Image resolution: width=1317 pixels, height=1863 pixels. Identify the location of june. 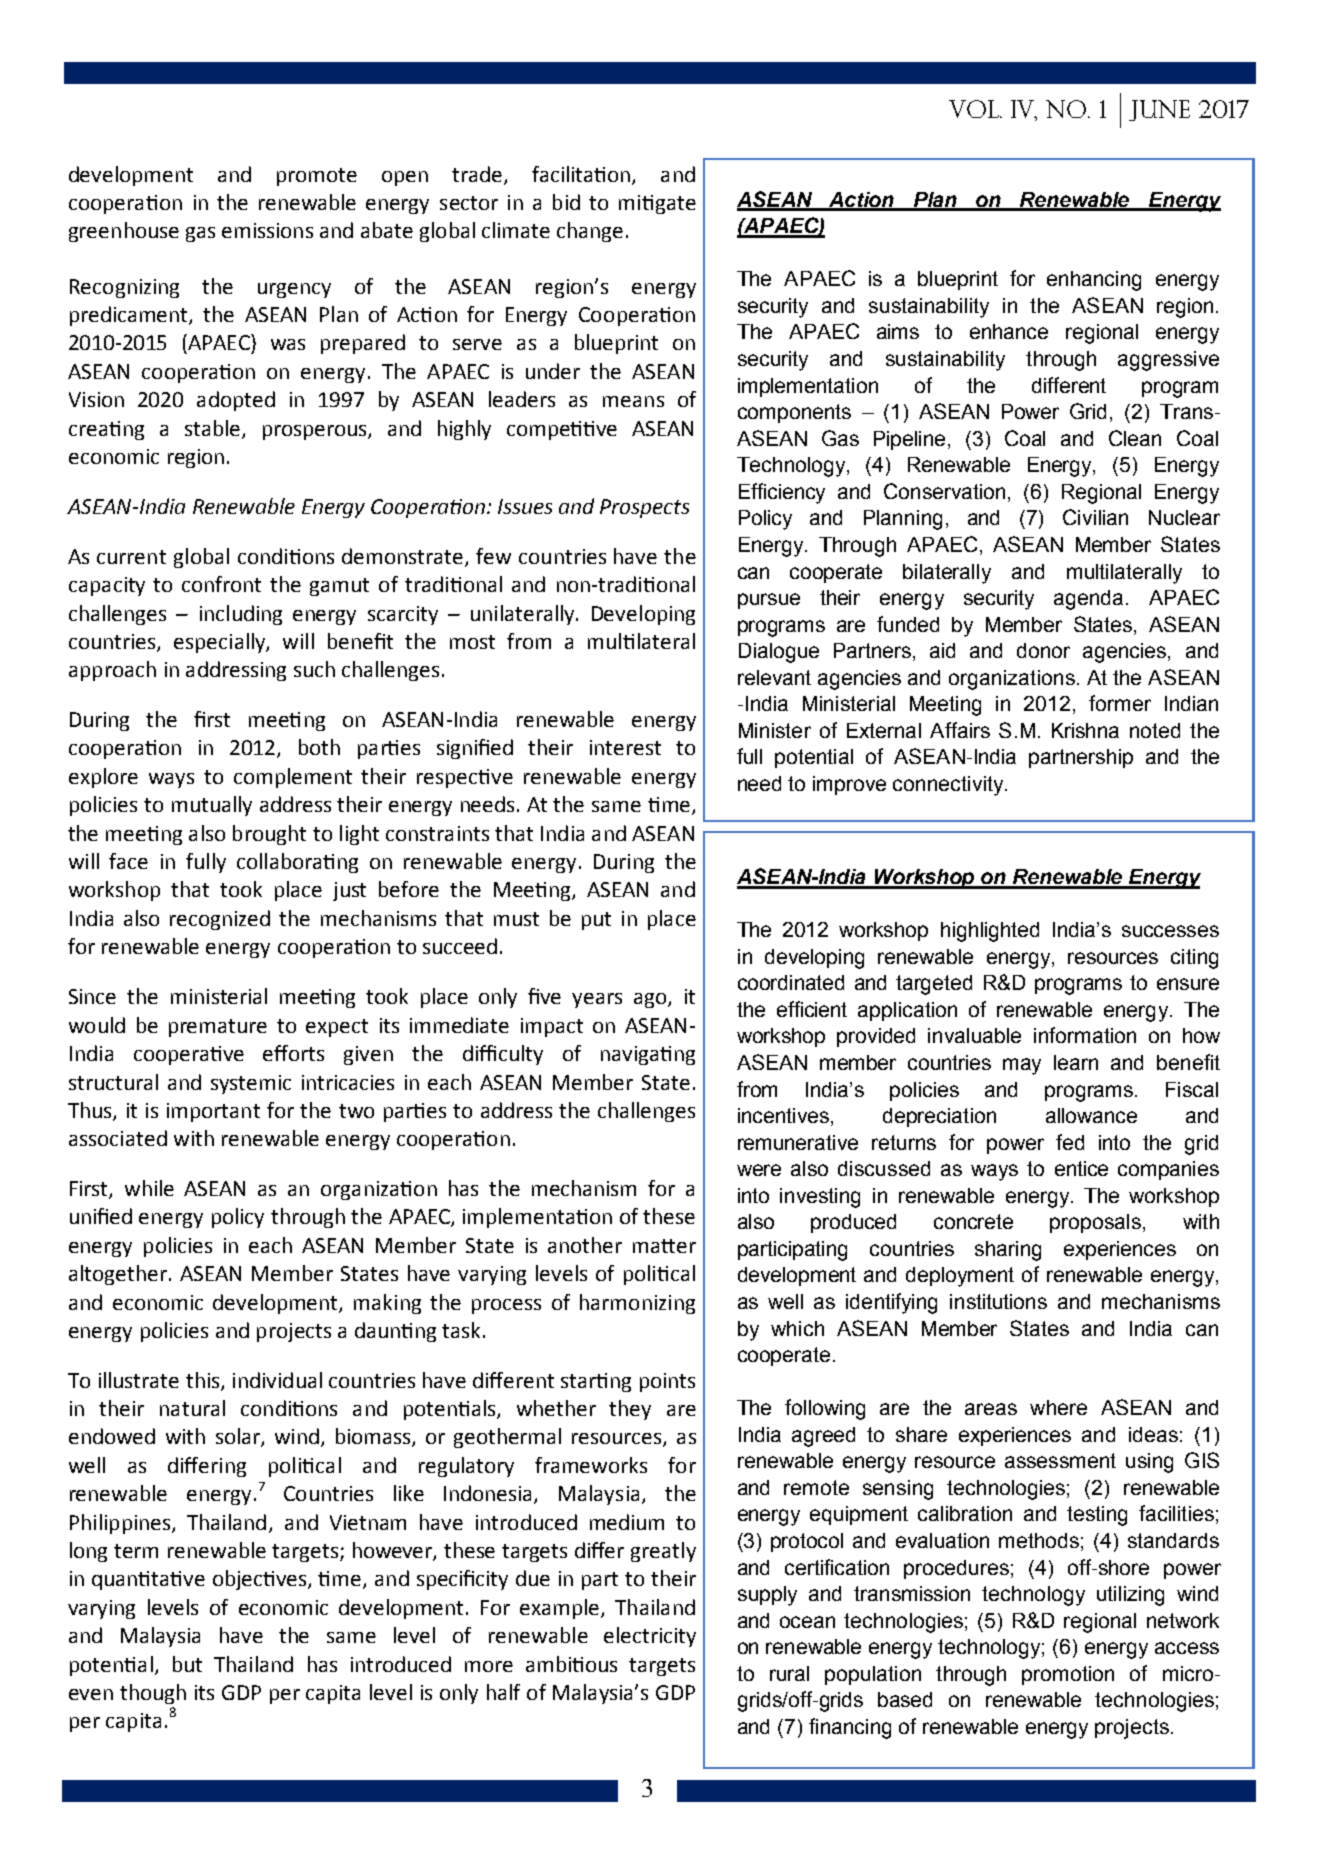
(1159, 110).
